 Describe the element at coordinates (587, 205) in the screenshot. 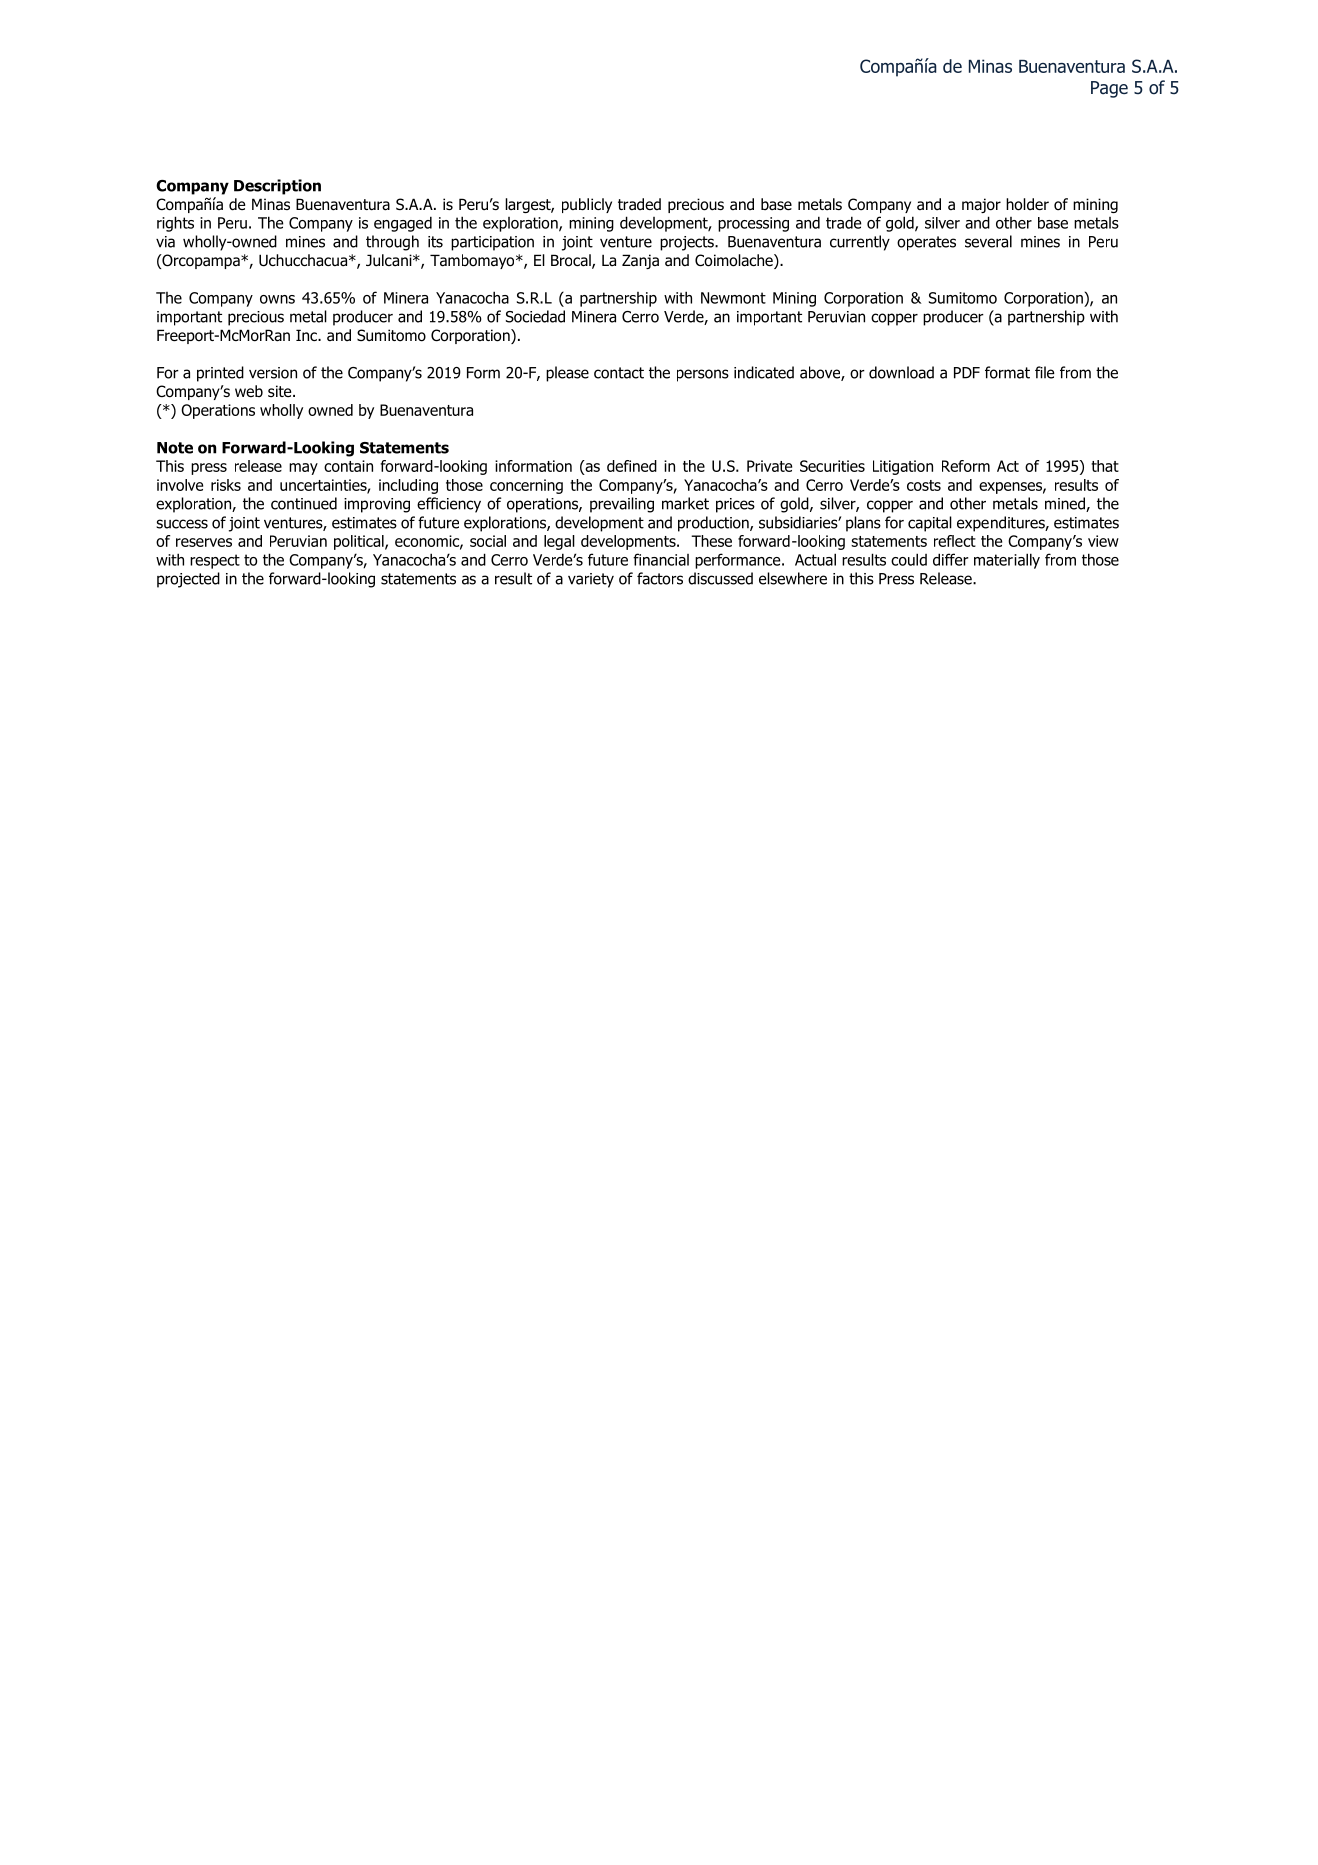

I see `publicly` at that location.
